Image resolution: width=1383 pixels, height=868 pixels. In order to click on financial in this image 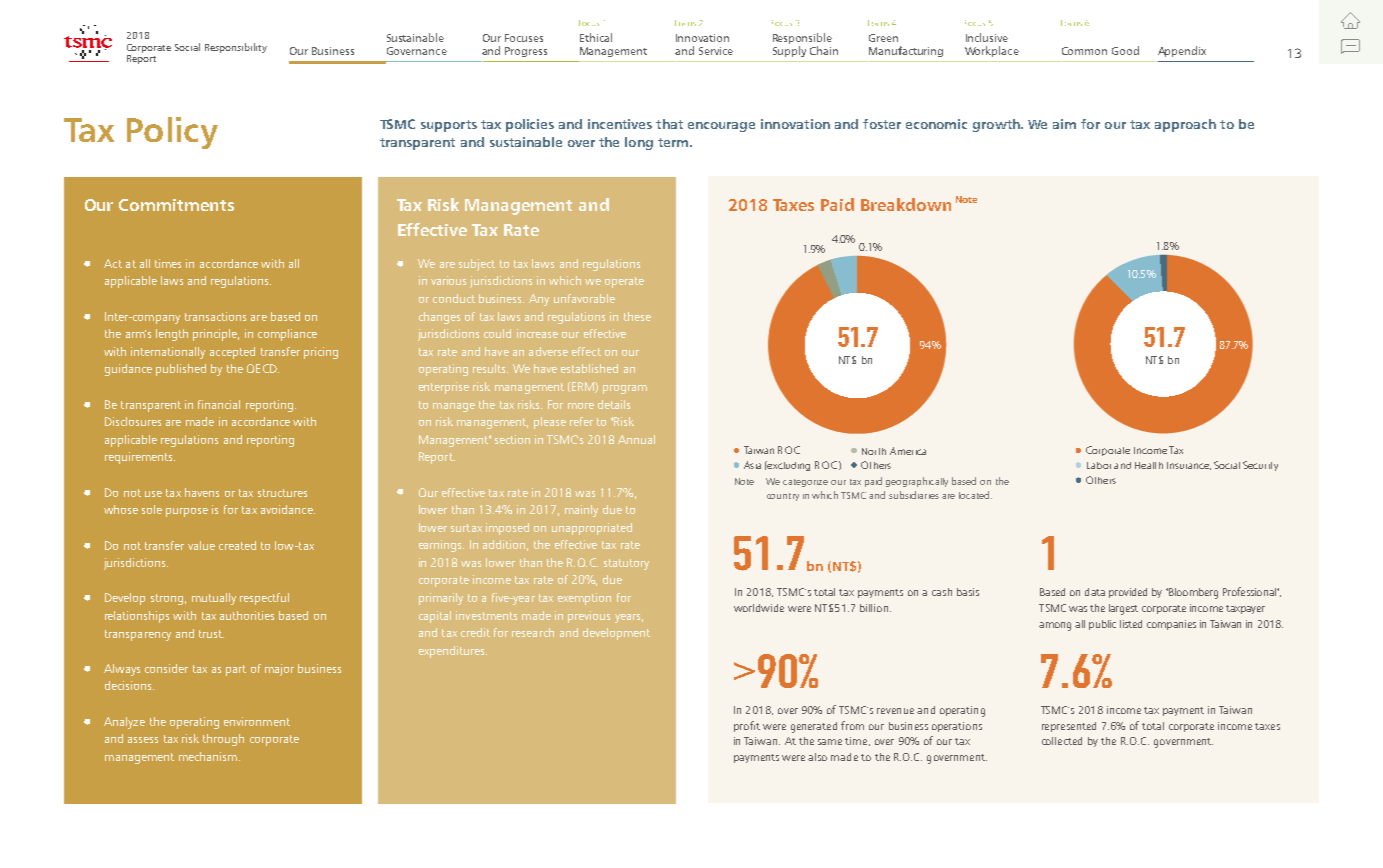, I will do `click(219, 404)`.
